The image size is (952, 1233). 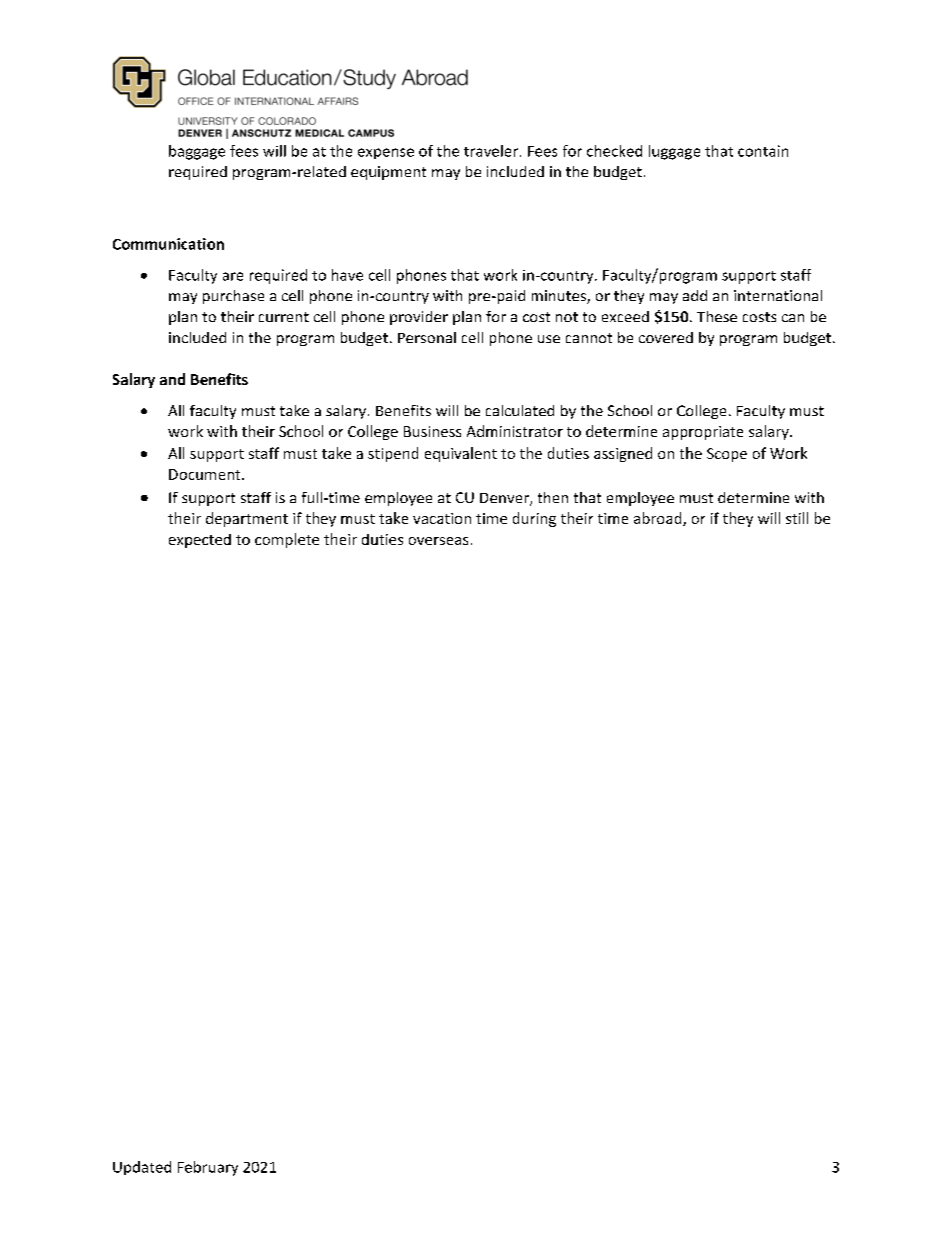 I want to click on traveler, so click(x=492, y=151).
